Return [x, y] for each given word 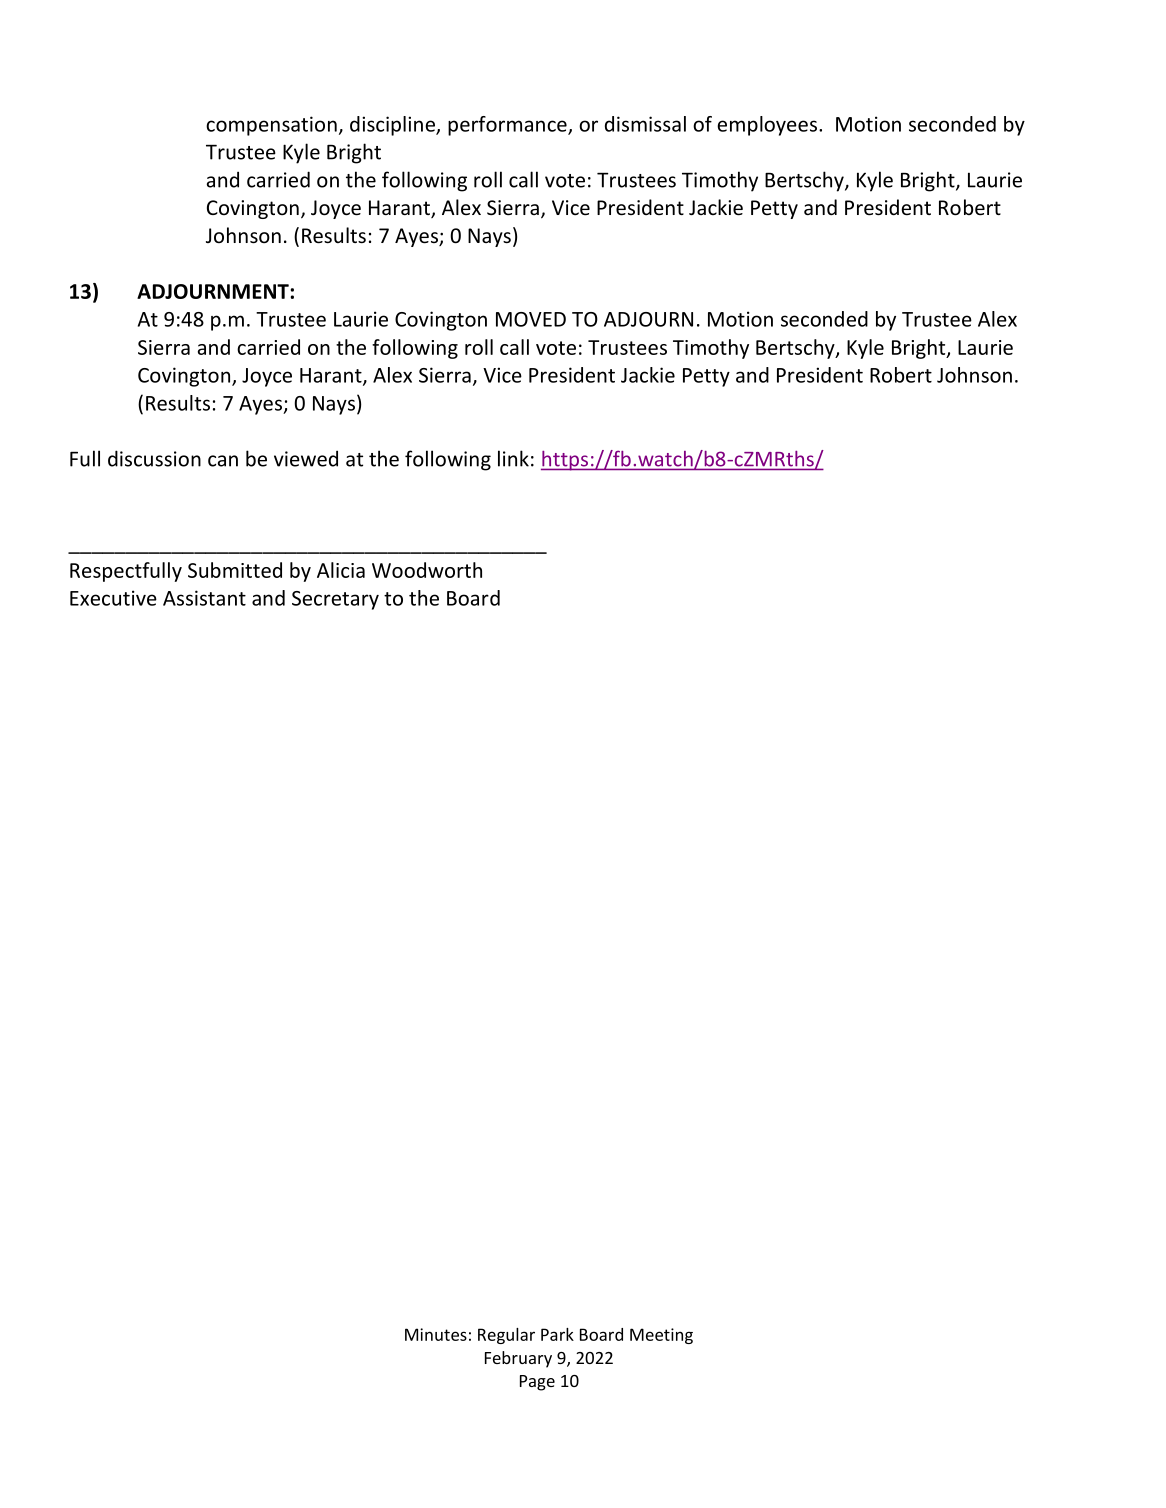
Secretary [335, 600]
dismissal [645, 124]
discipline [393, 126]
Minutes [436, 1334]
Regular [506, 1336]
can [223, 461]
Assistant [204, 598]
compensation [271, 126]
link [513, 458]
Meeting [661, 1336]
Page [537, 1383]
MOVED [531, 319]
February [518, 1359]
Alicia [341, 570]
